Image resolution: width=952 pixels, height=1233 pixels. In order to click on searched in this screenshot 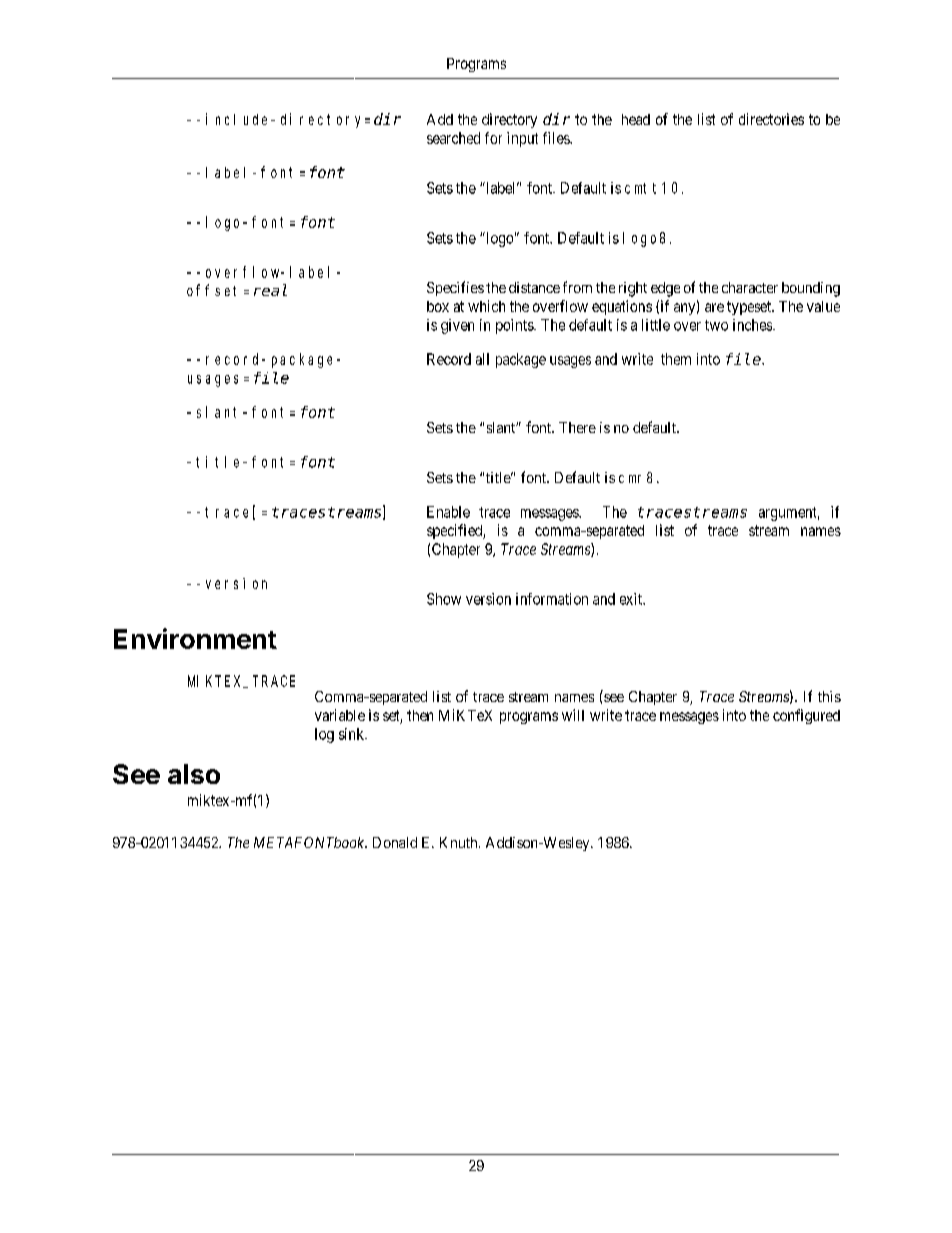, I will do `click(453, 138)`.
